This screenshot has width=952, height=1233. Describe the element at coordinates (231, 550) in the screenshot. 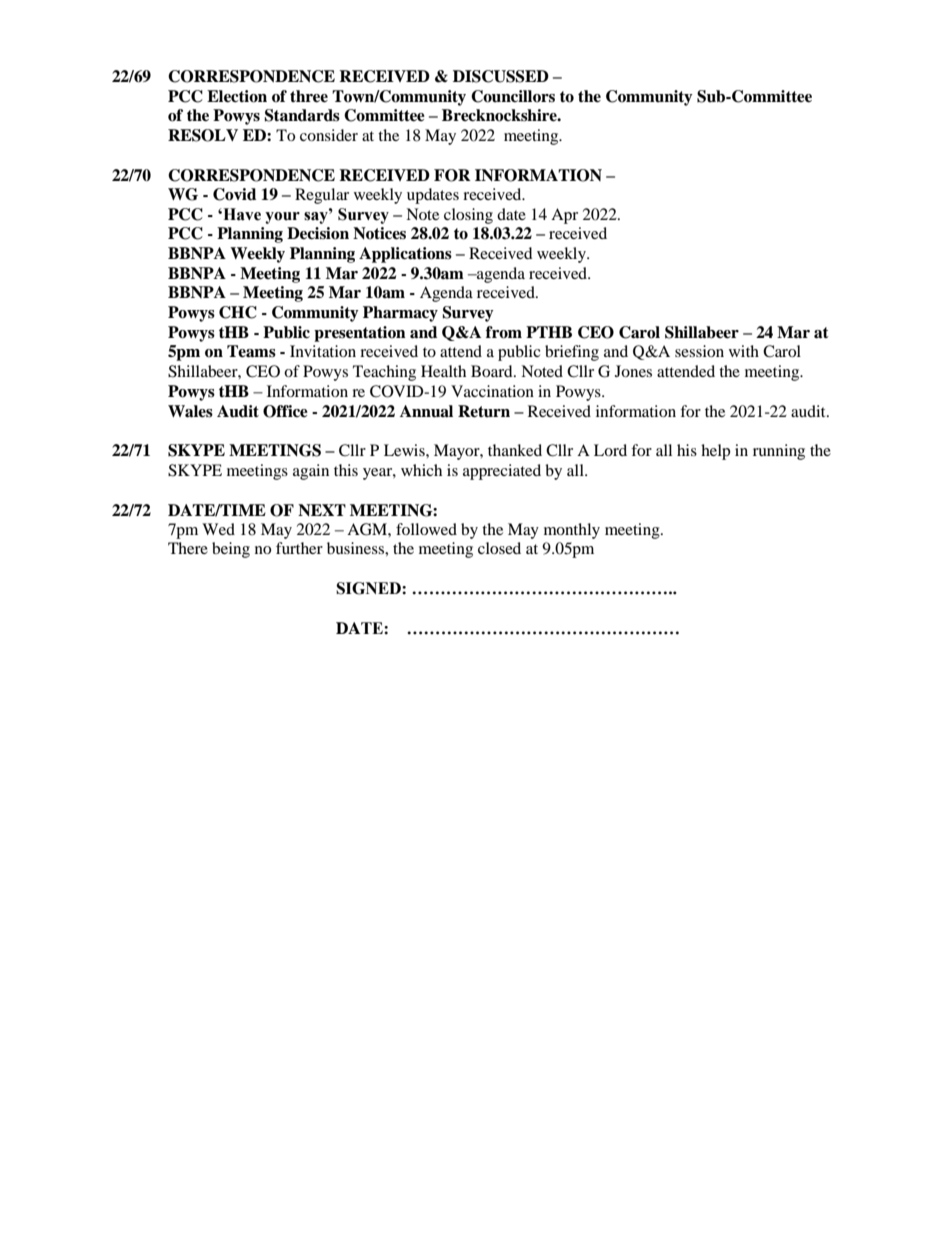

I see `being` at that location.
